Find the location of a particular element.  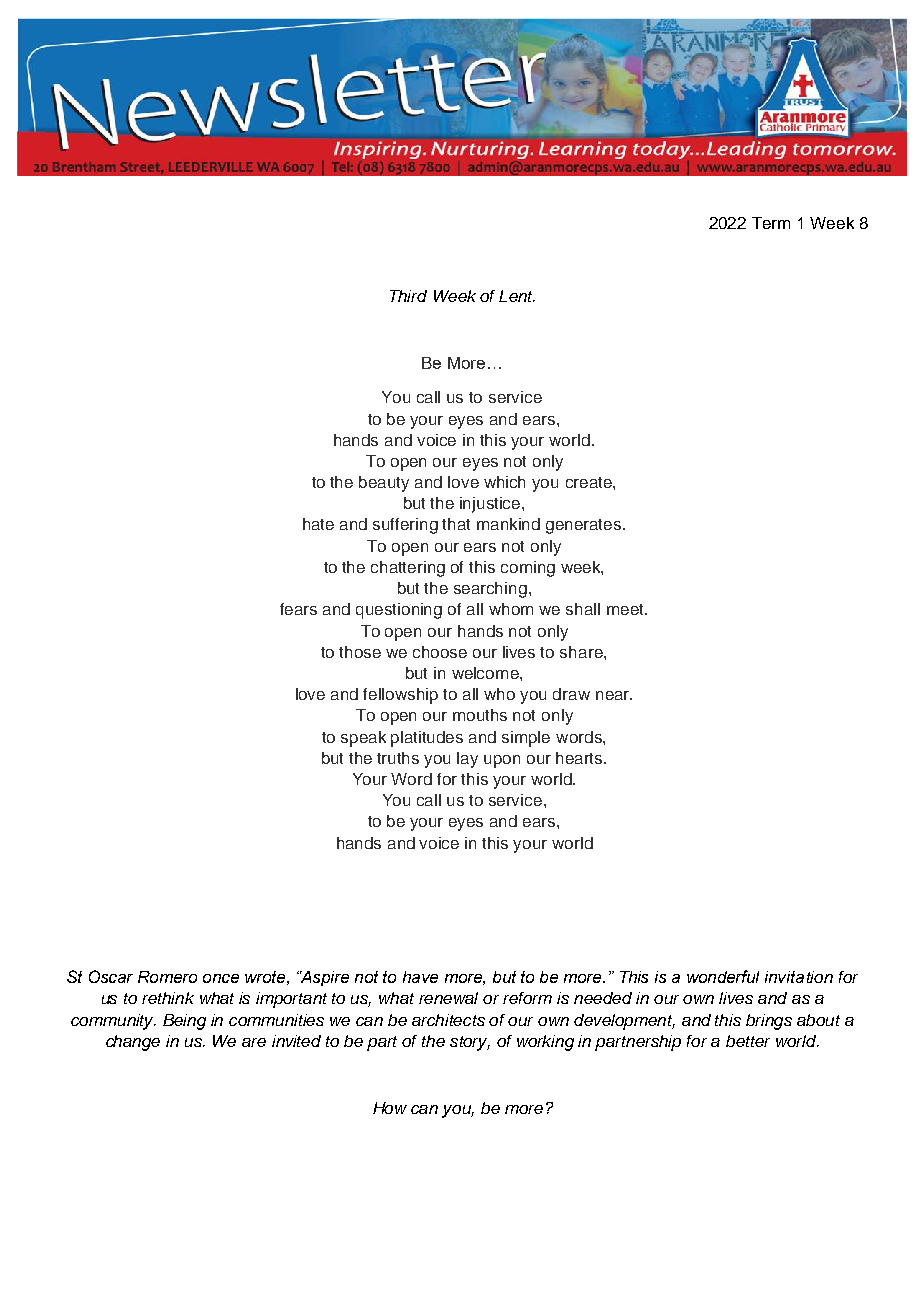

better is located at coordinates (748, 1041).
